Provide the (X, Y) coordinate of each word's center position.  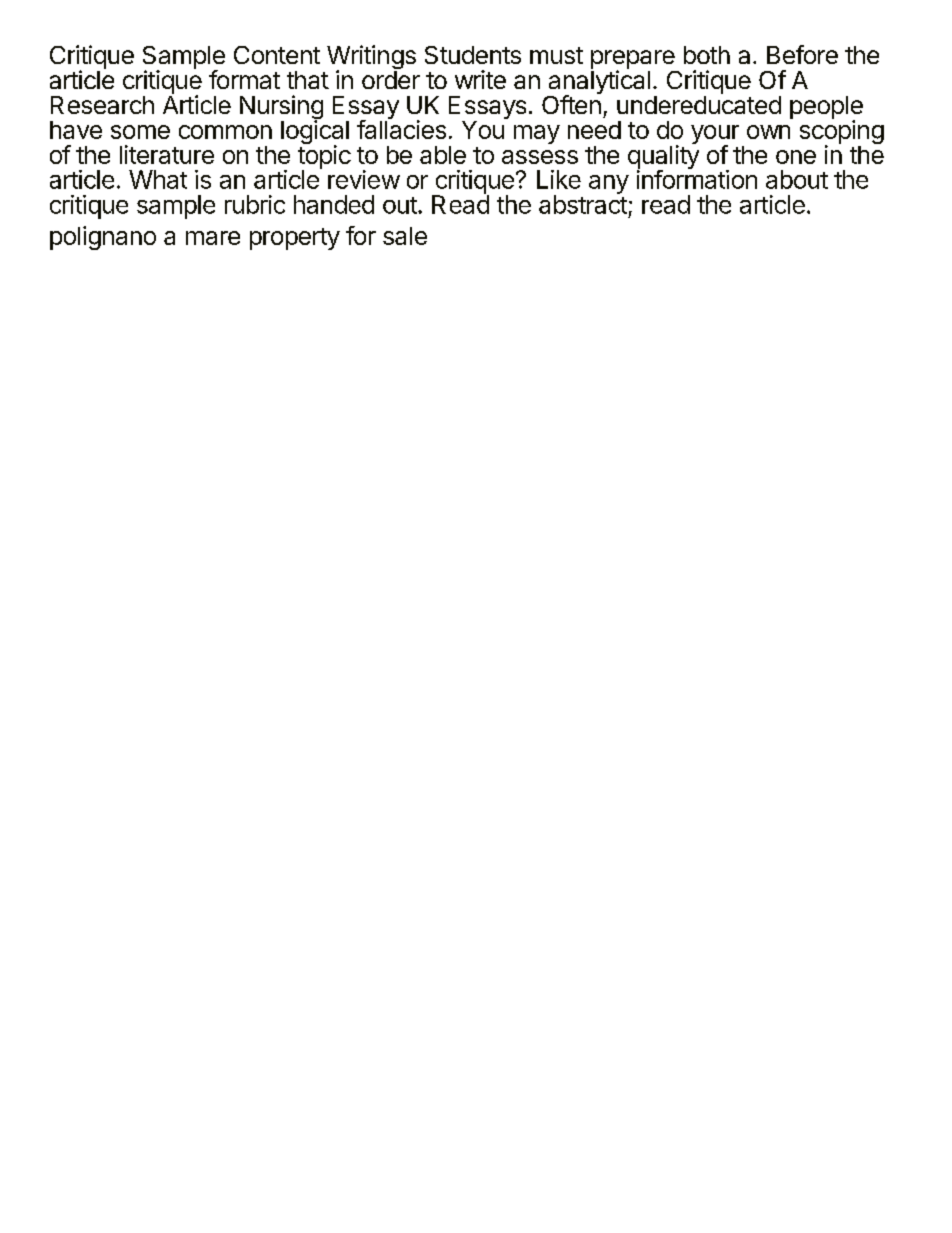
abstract (583, 203)
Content (277, 55)
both (707, 55)
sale (405, 236)
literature (167, 154)
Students (473, 55)
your (715, 136)
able (443, 155)
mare (213, 238)
